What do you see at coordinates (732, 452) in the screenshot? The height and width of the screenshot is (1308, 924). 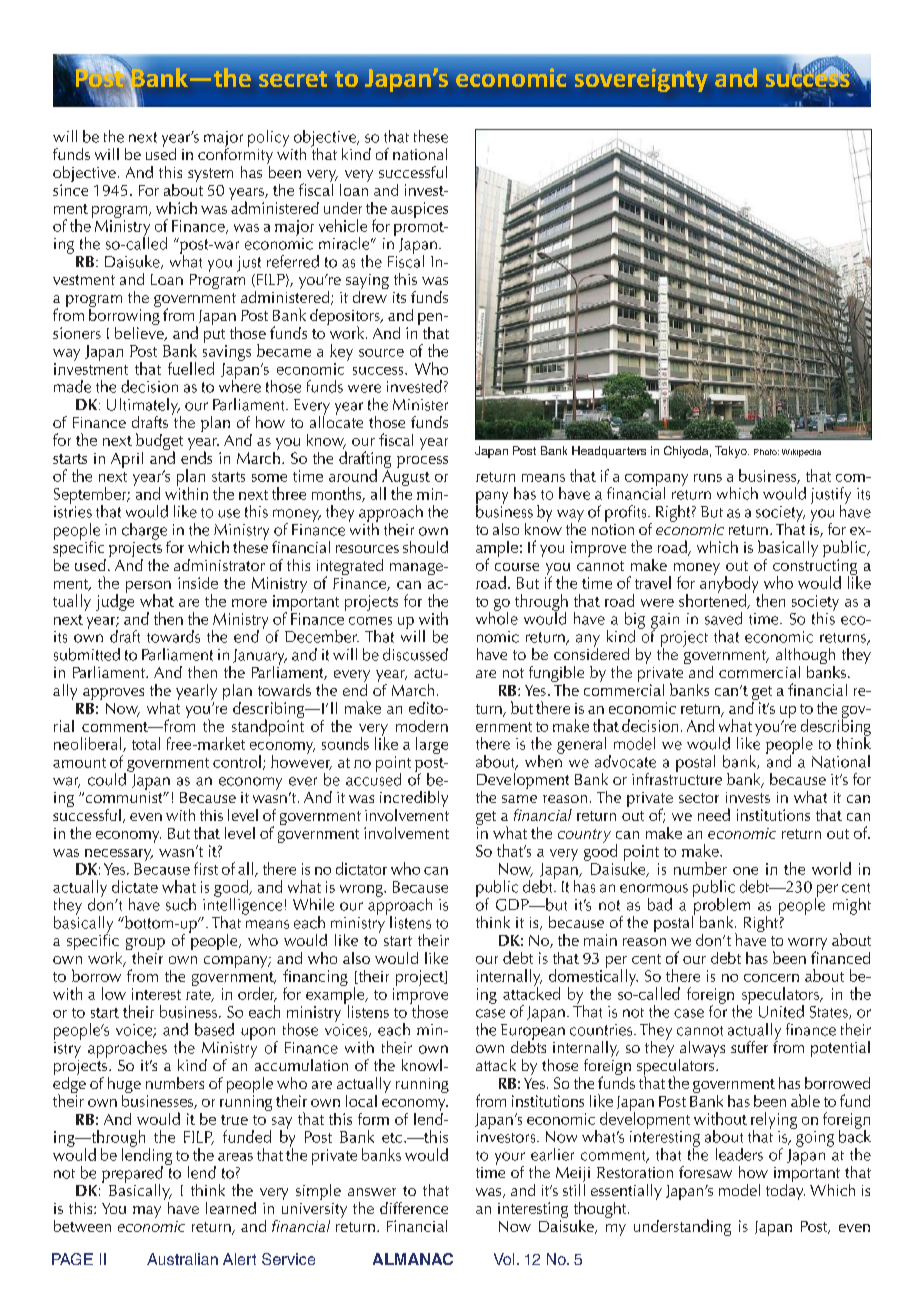 I see `Tokyo` at bounding box center [732, 452].
